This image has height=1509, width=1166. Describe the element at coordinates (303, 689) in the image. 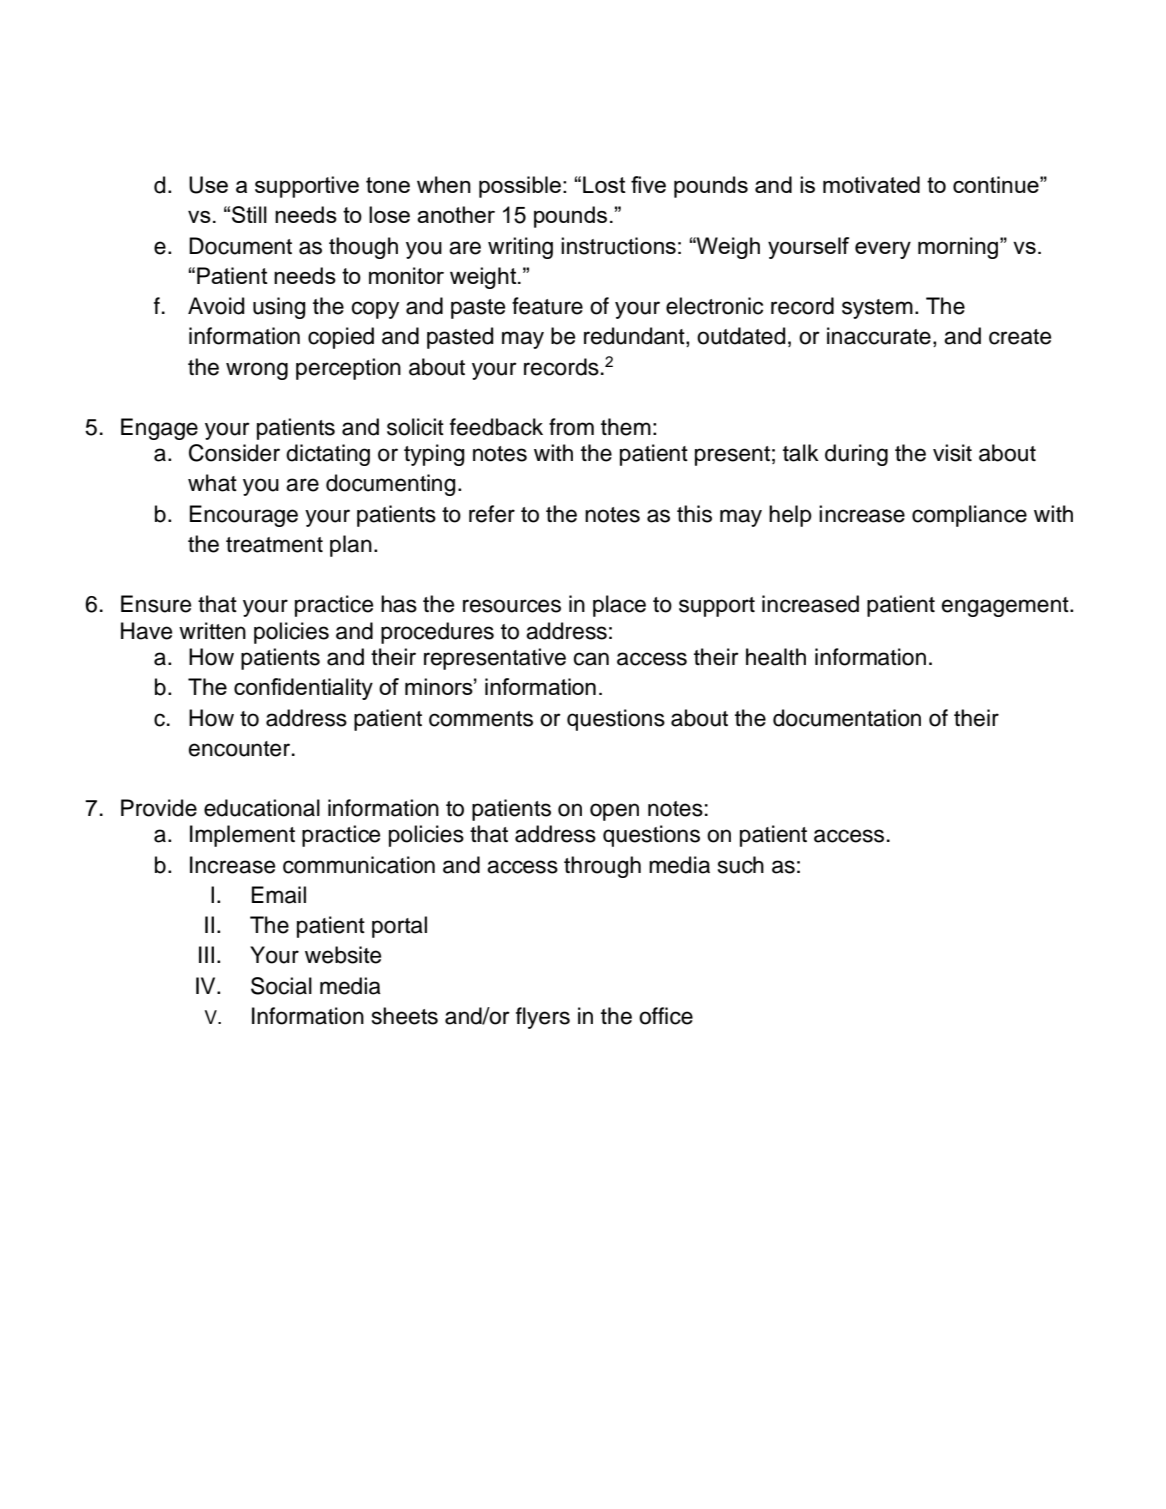

I see `confidentiality` at that location.
